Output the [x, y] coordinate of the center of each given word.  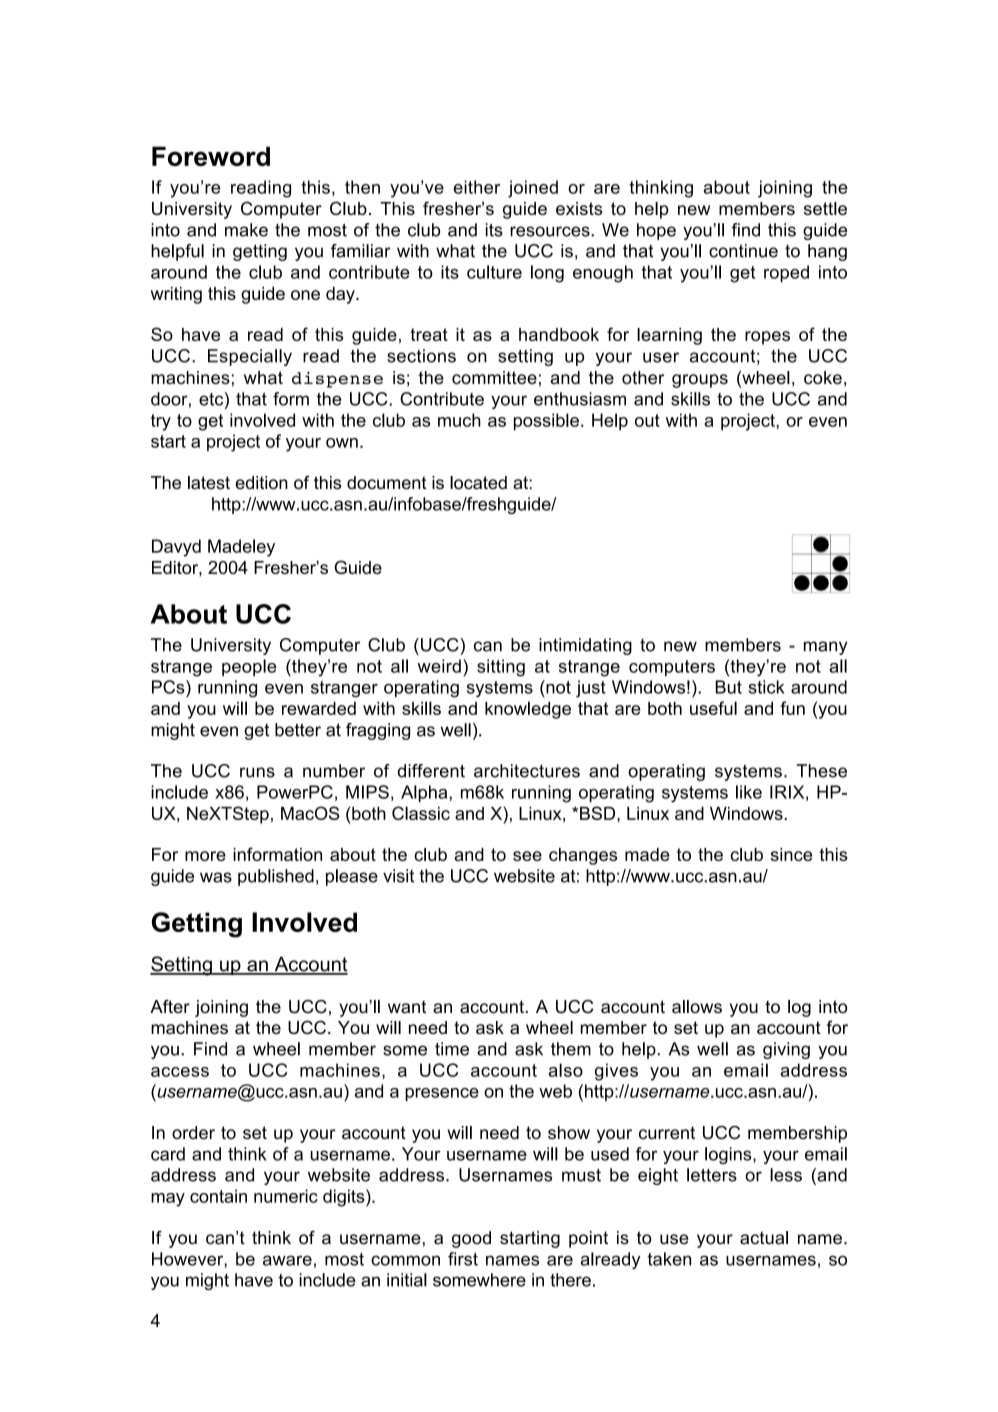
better [298, 730]
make [246, 230]
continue [743, 251]
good [471, 1239]
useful [713, 708]
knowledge [528, 710]
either [477, 187]
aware [287, 1260]
